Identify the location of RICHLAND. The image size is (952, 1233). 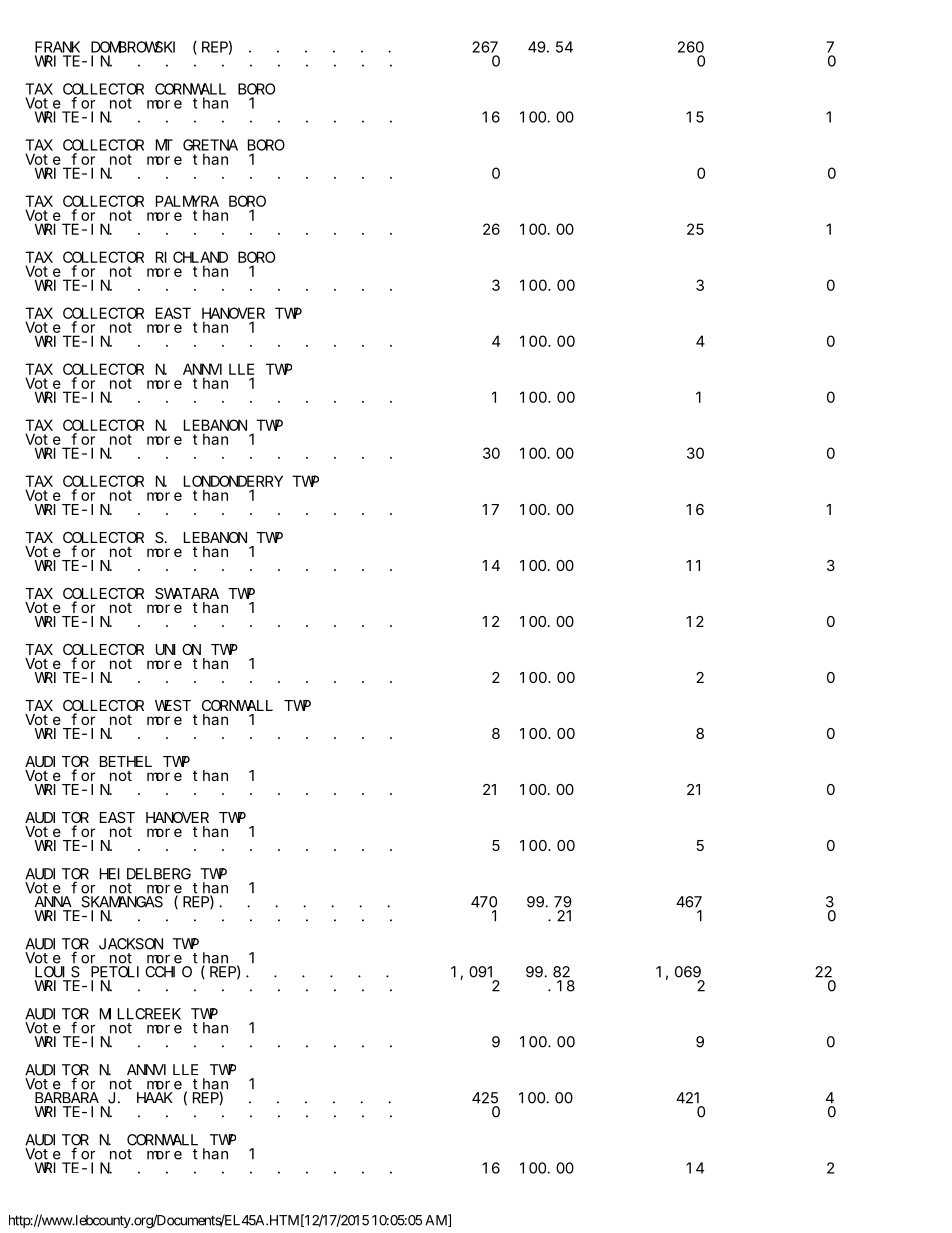
(192, 257).
